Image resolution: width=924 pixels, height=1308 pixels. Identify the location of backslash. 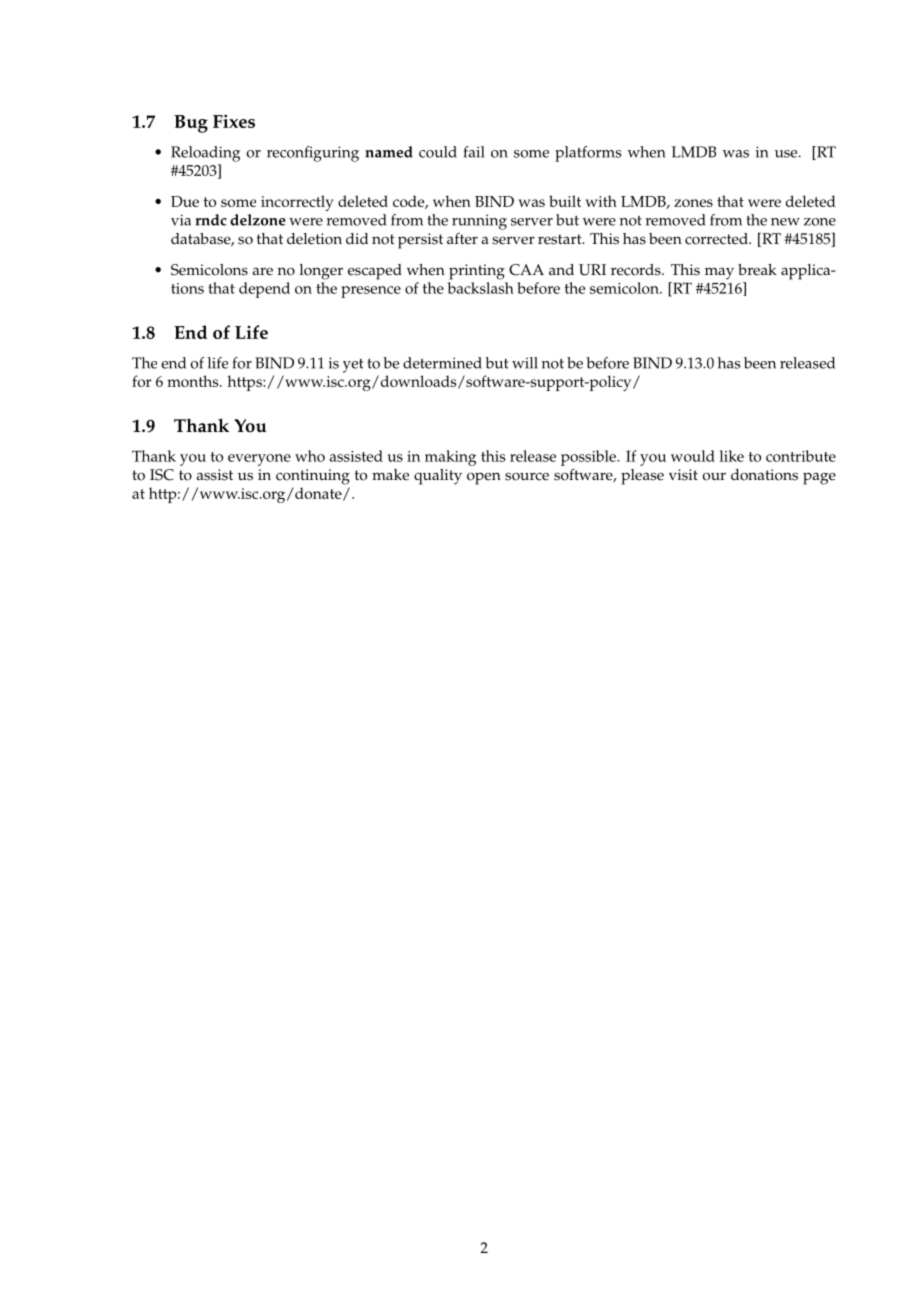
(481, 288).
